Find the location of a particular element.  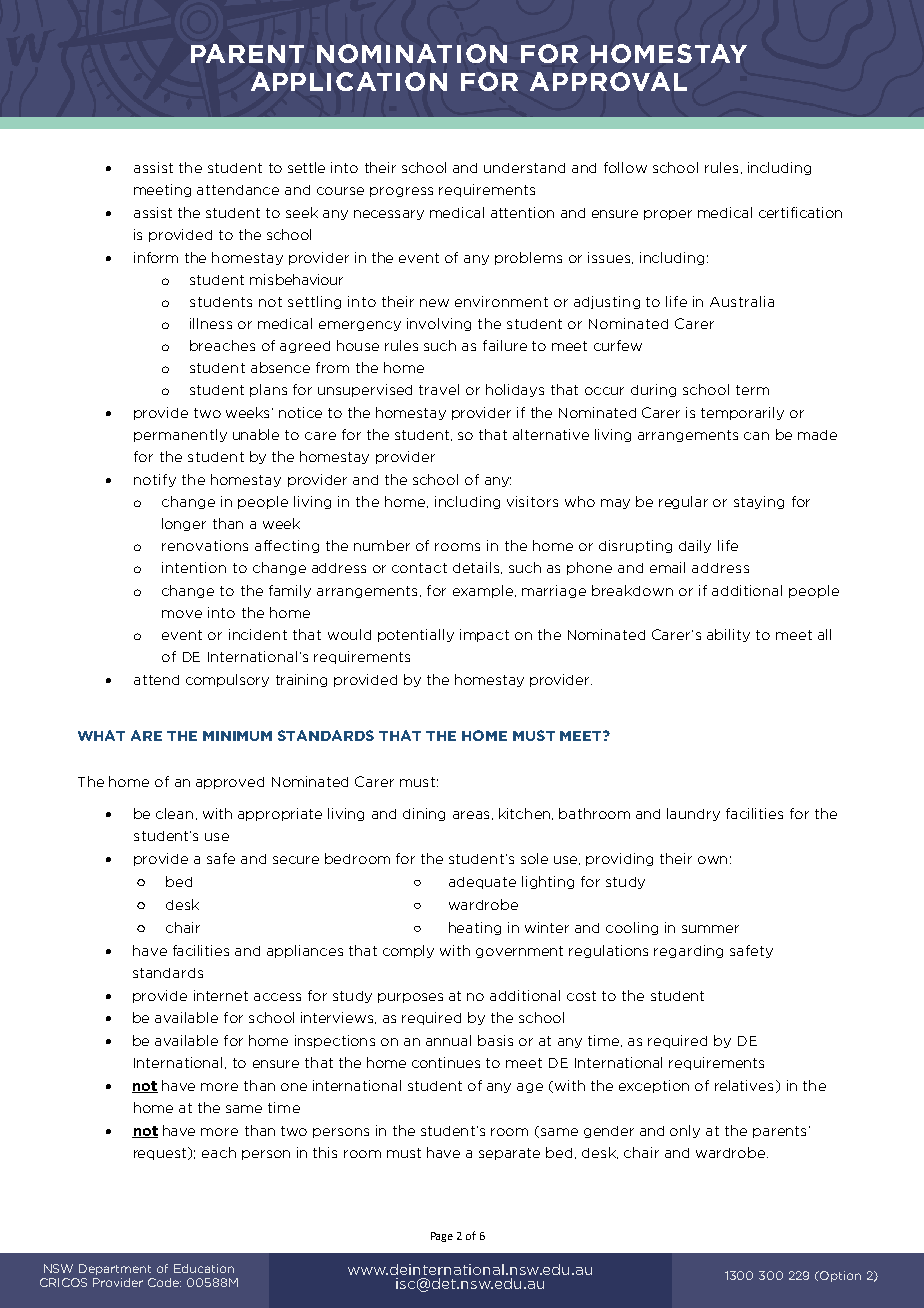

APPROVAL is located at coordinates (608, 81).
